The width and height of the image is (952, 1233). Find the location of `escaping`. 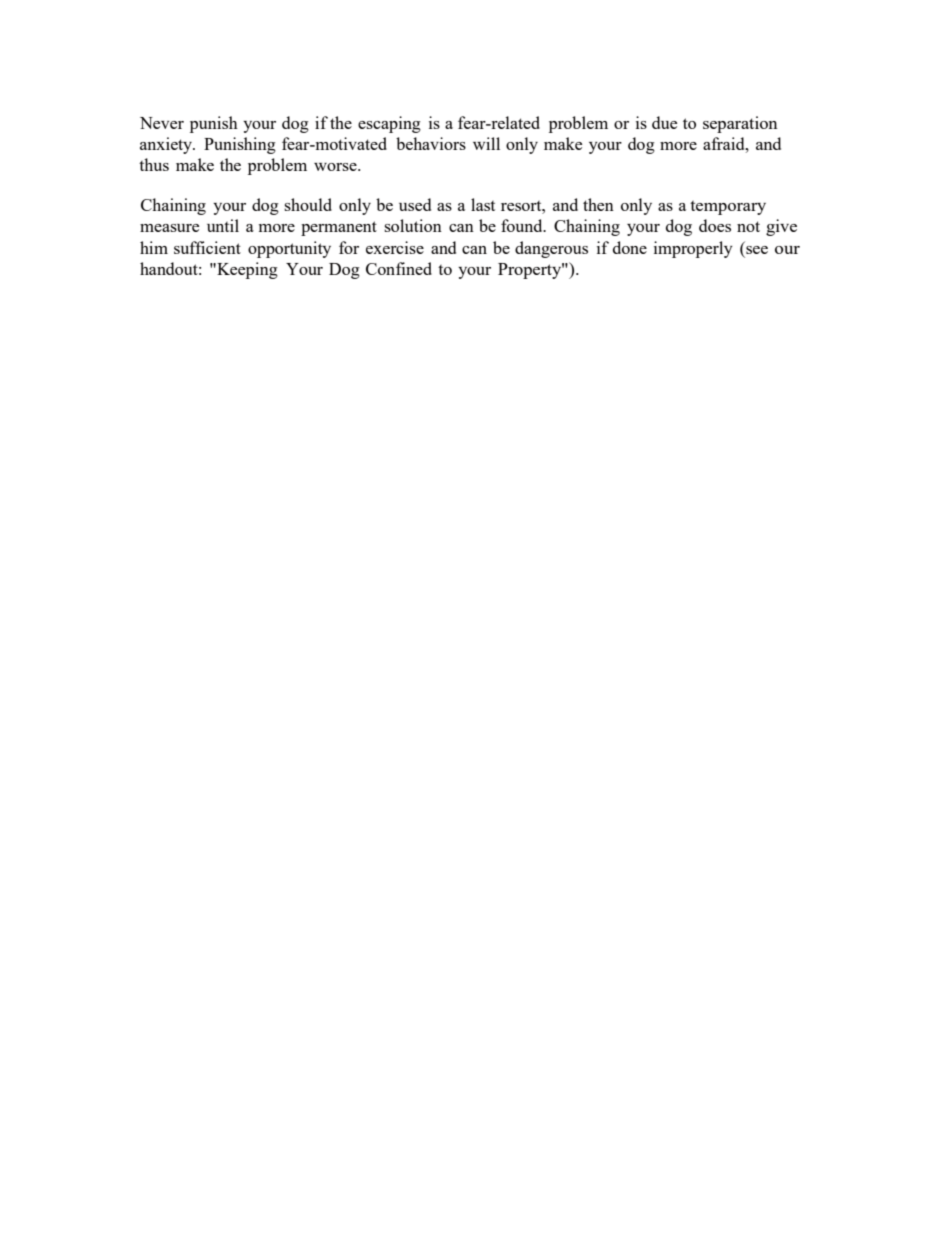

escaping is located at coordinates (389, 124).
